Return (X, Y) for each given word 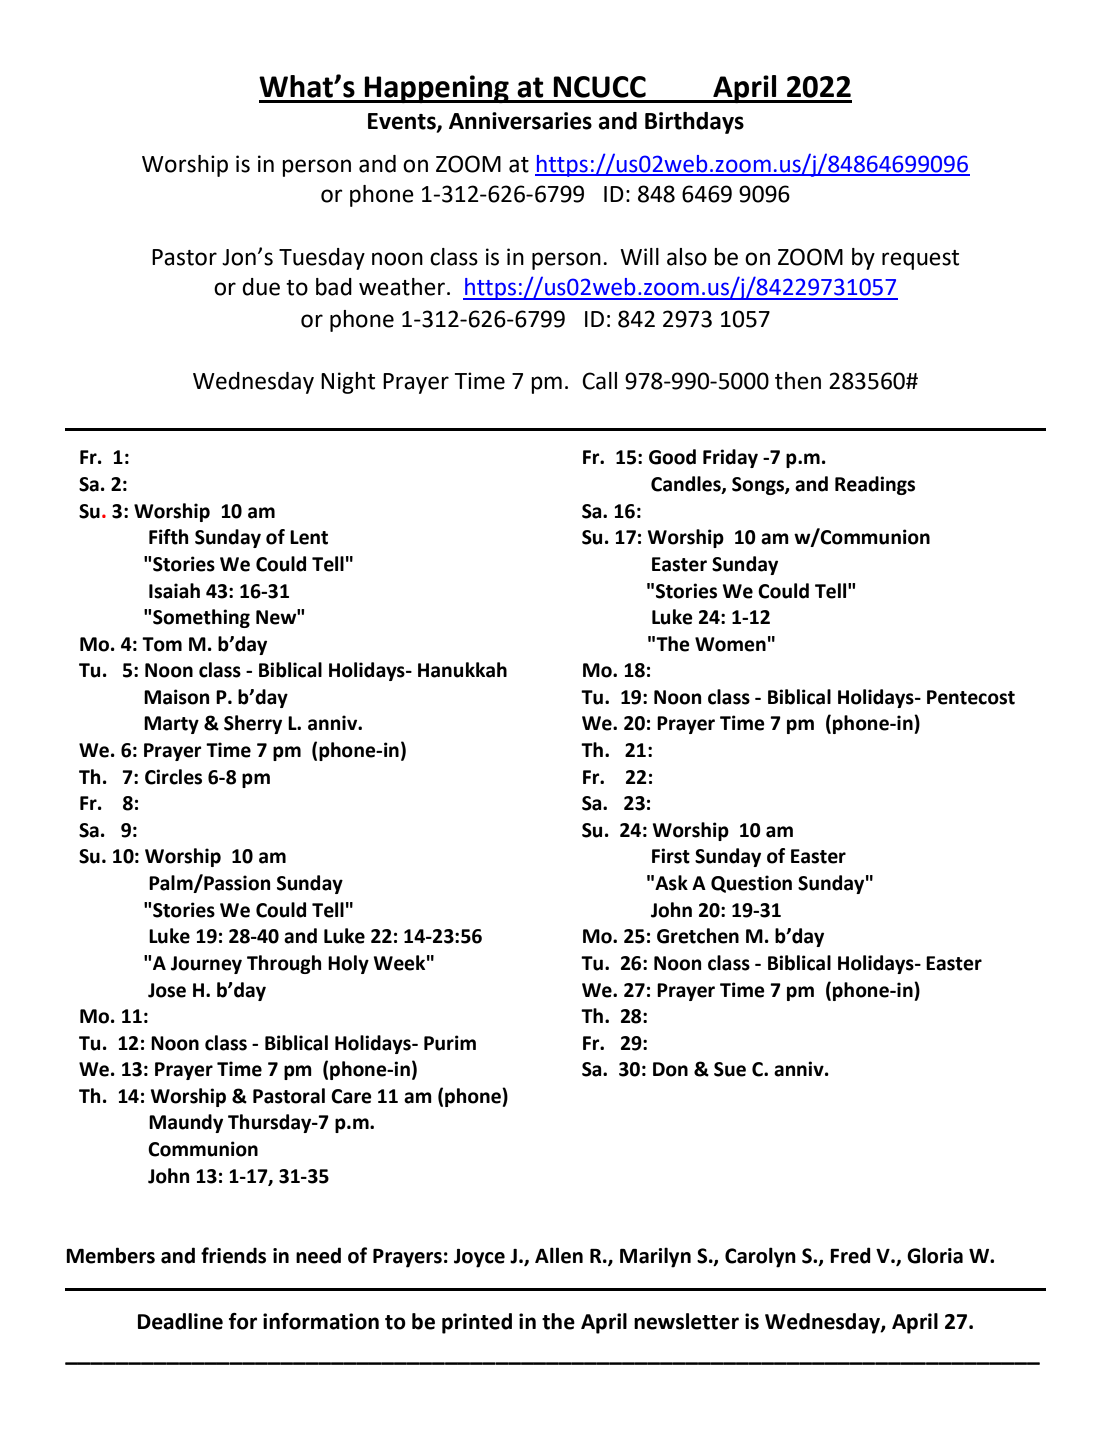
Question (751, 884)
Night (348, 383)
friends (233, 1255)
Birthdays (694, 123)
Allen (559, 1255)
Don (670, 1069)
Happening (437, 89)
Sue (730, 1069)
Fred (850, 1255)
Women (730, 644)
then (798, 381)
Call (599, 381)
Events (403, 122)
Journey (206, 965)
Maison (177, 697)
